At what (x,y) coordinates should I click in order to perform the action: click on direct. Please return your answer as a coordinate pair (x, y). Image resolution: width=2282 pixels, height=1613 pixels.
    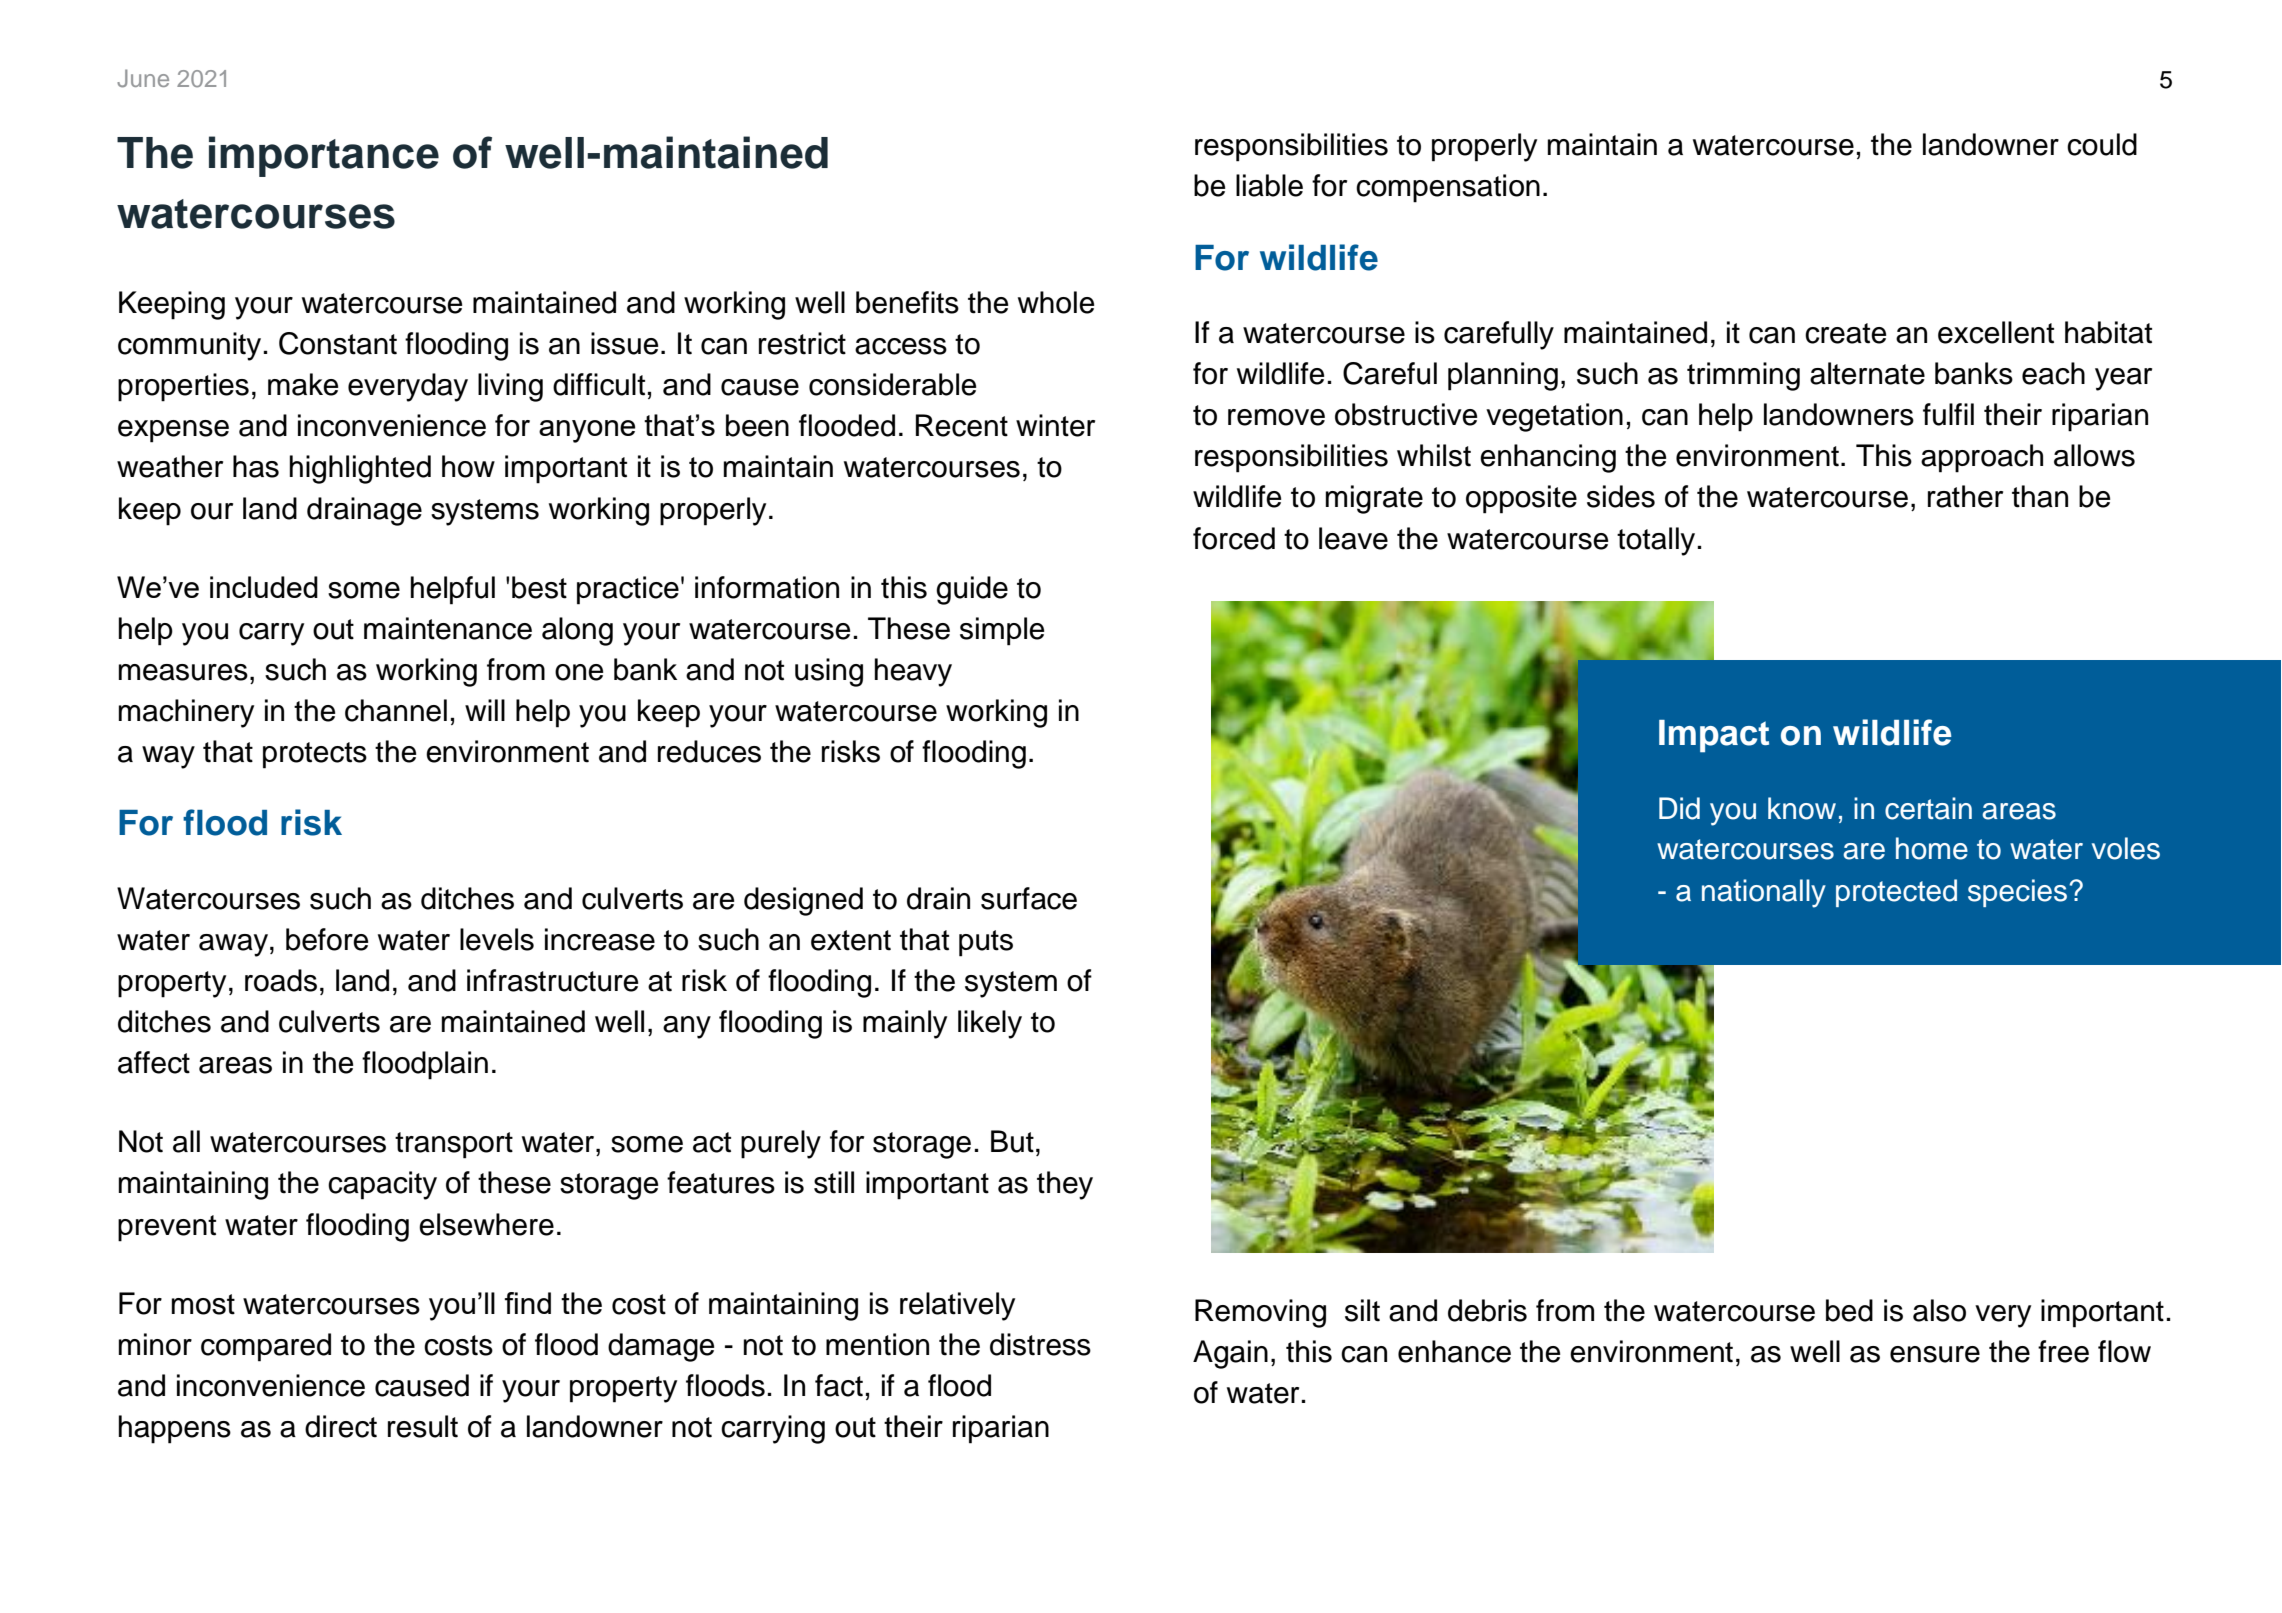
    Looking at the image, I should click on (341, 1426).
